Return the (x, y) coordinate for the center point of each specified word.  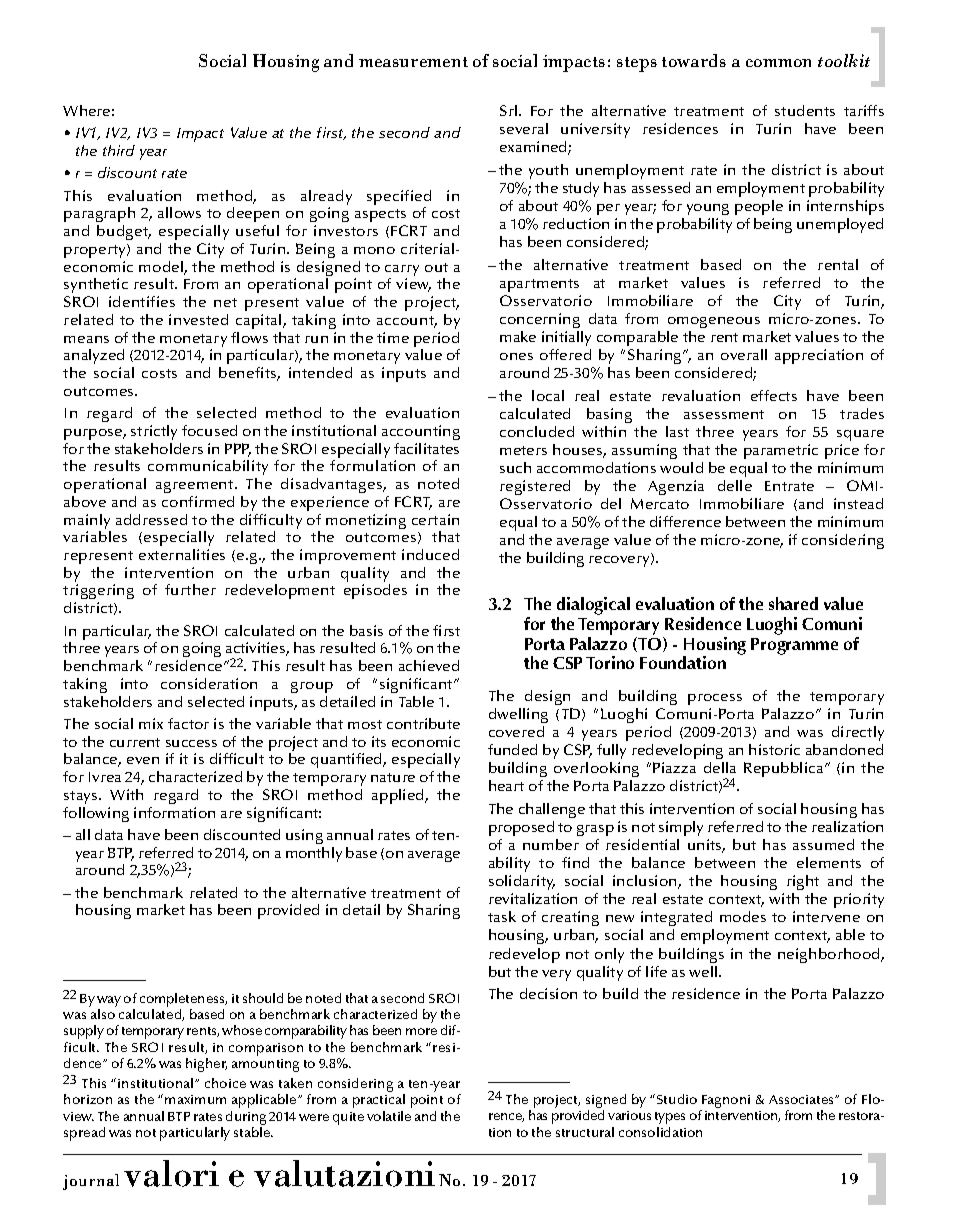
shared (793, 603)
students (805, 110)
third (119, 150)
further (190, 589)
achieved (429, 665)
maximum (195, 1099)
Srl (510, 110)
